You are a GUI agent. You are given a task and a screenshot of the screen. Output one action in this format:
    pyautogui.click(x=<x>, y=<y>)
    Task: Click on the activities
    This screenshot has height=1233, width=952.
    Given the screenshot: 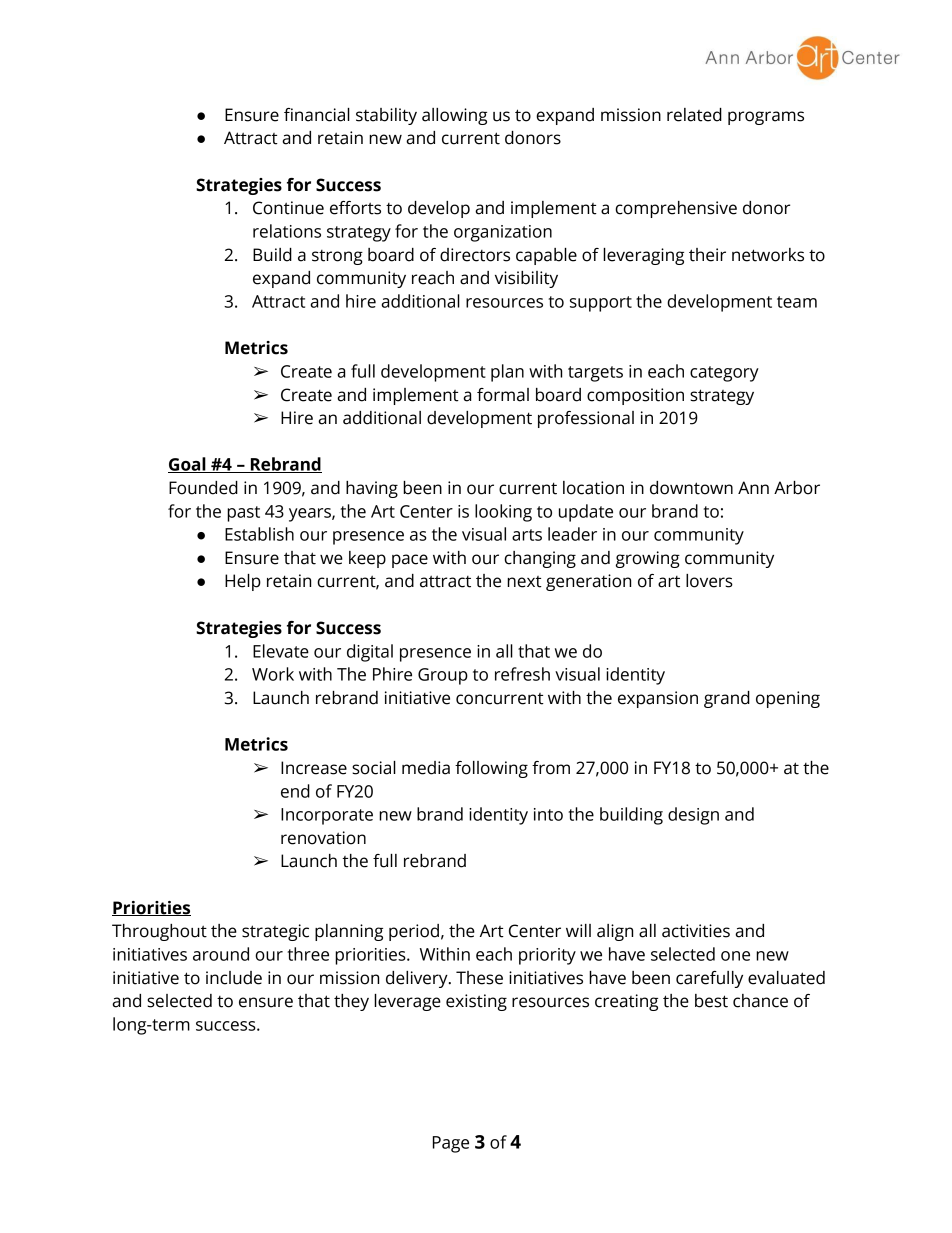 What is the action you would take?
    pyautogui.click(x=696, y=931)
